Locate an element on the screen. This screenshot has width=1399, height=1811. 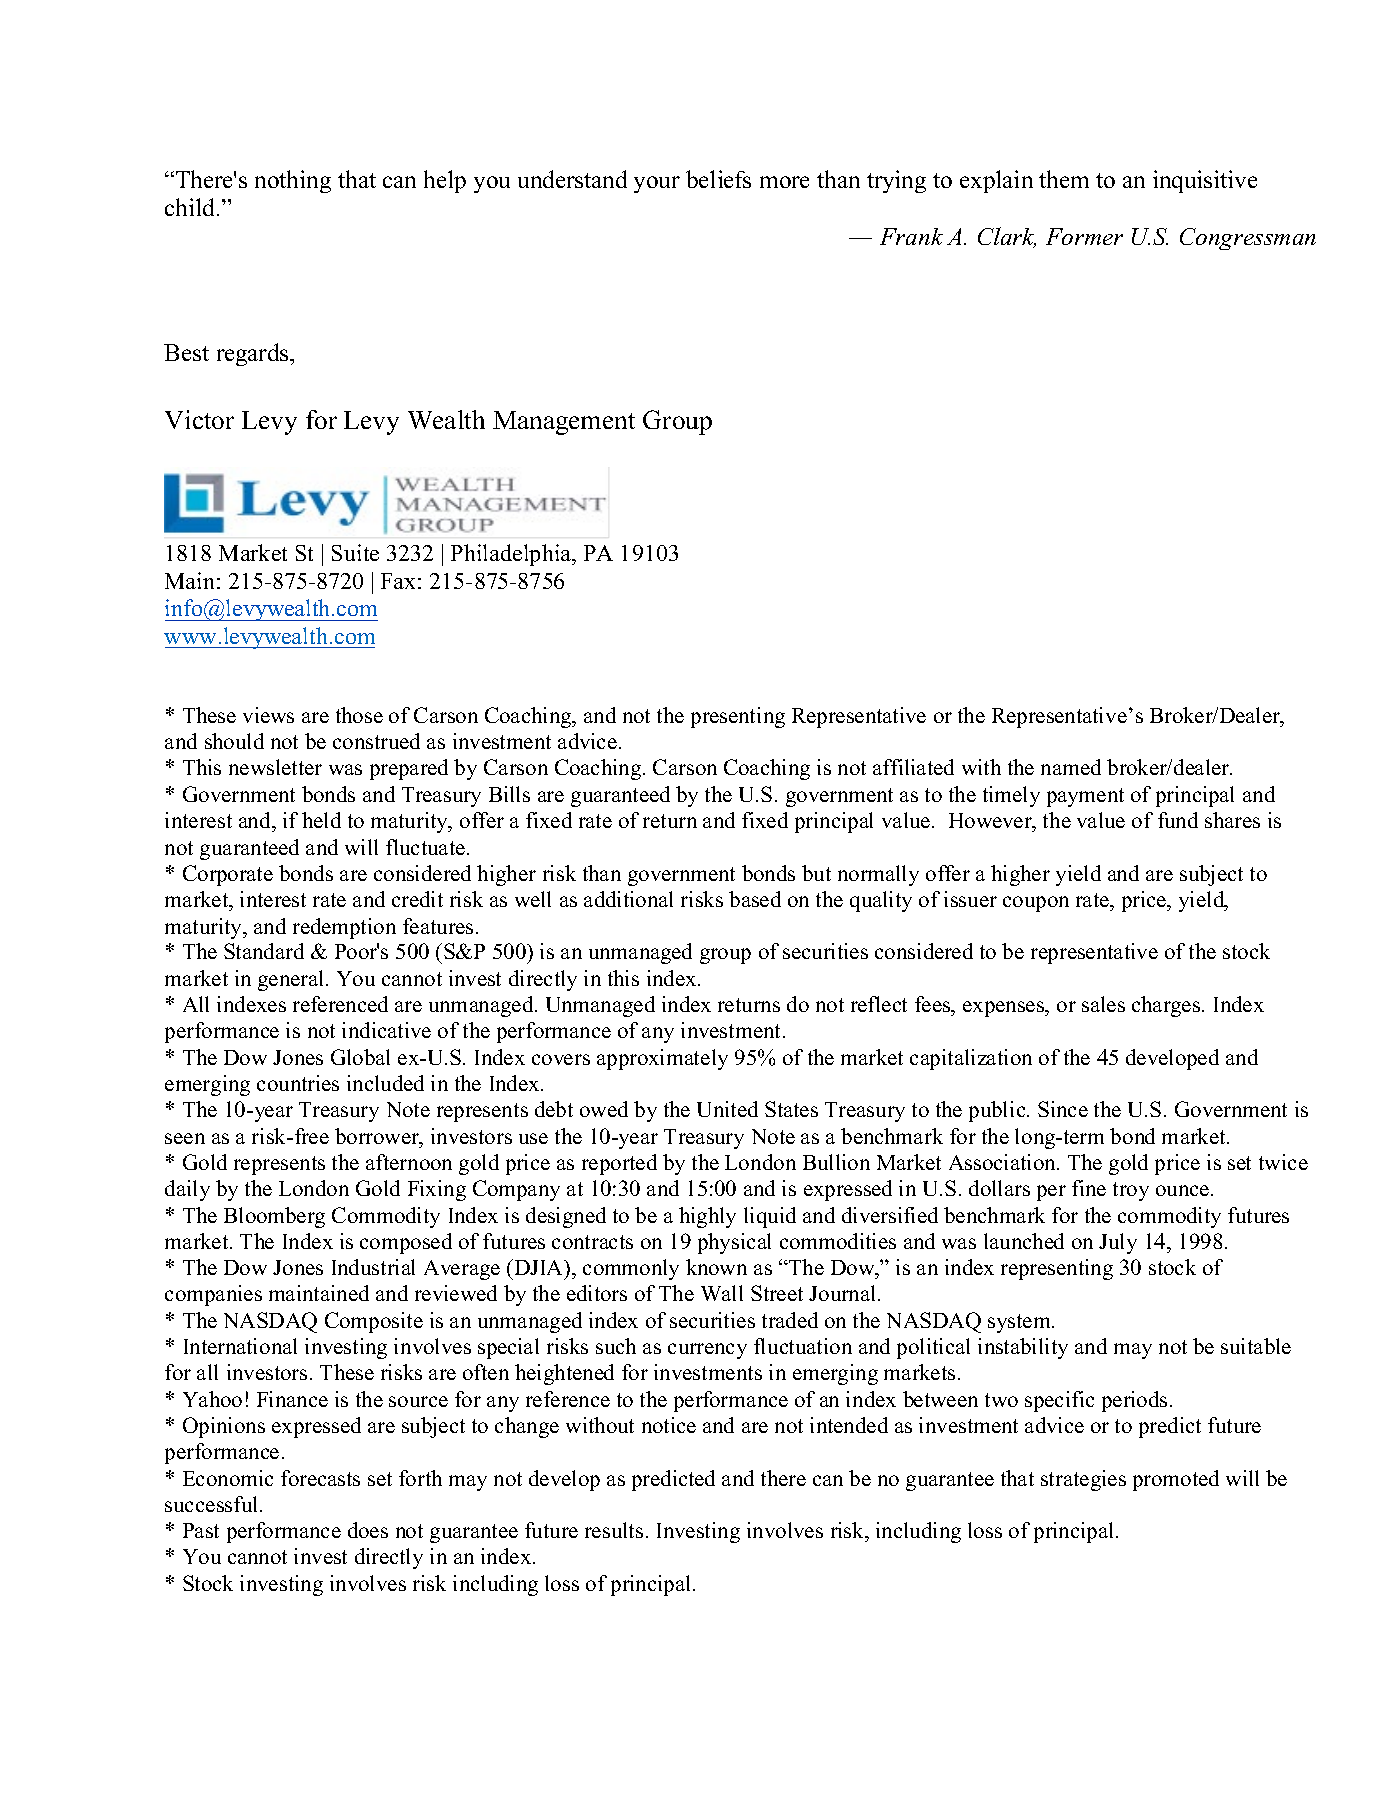
countries is located at coordinates (298, 1083).
